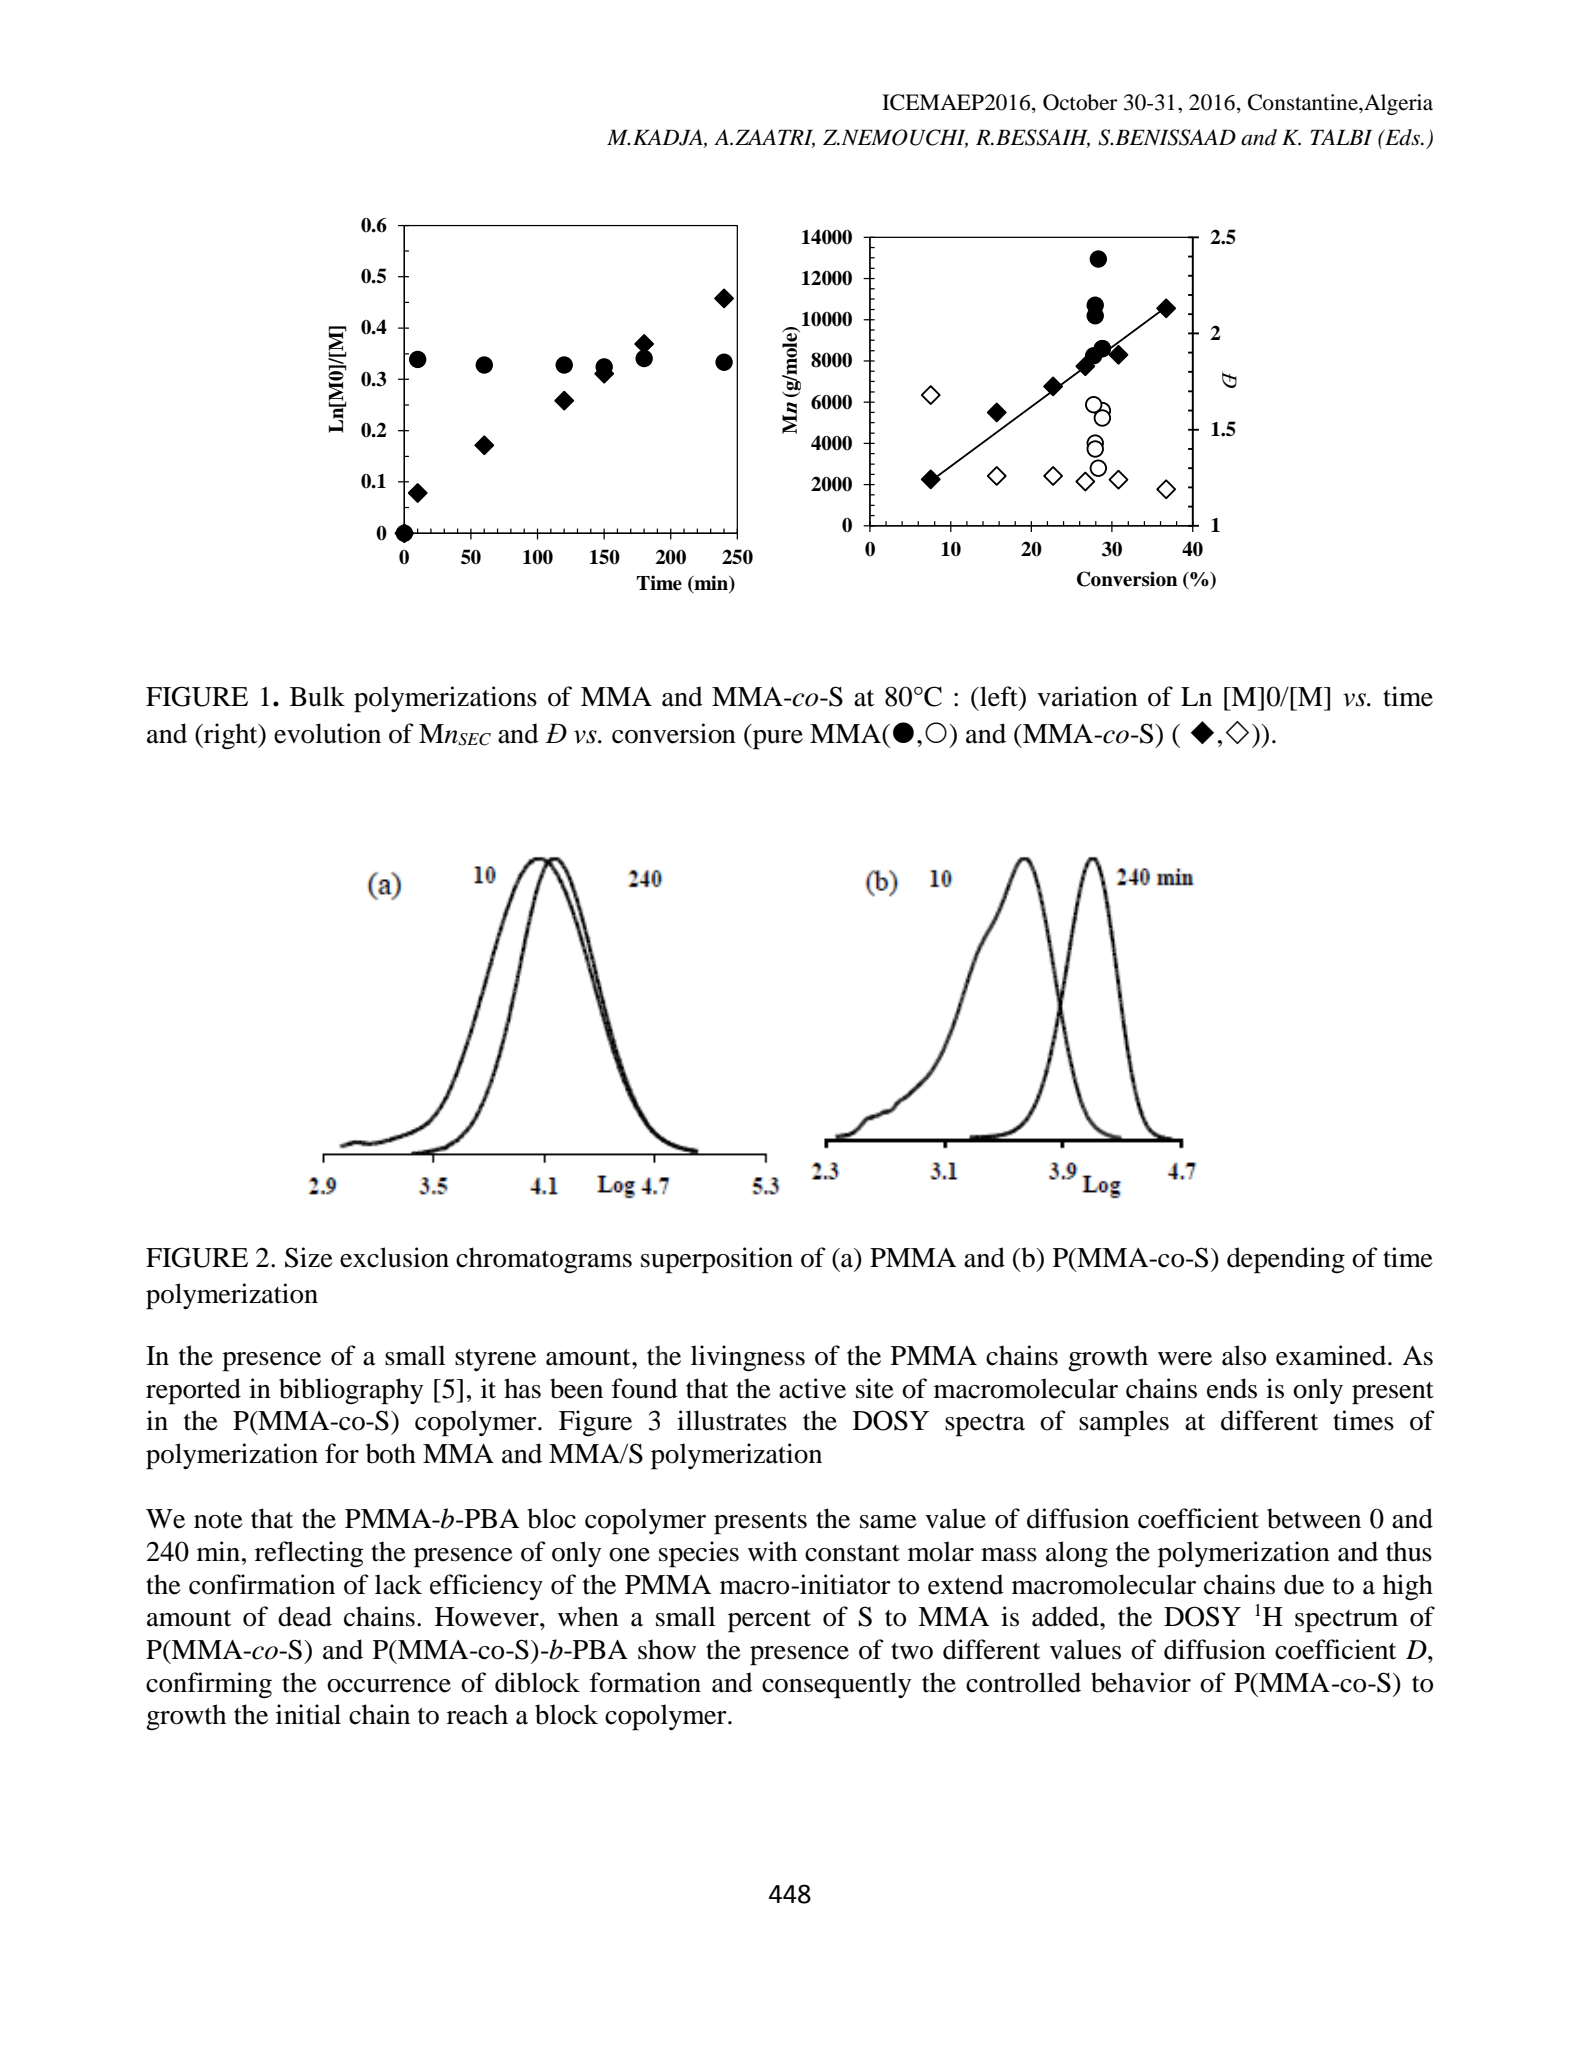 The width and height of the document is (1580, 2045). Describe the element at coordinates (1087, 696) in the document. I see `variation` at that location.
